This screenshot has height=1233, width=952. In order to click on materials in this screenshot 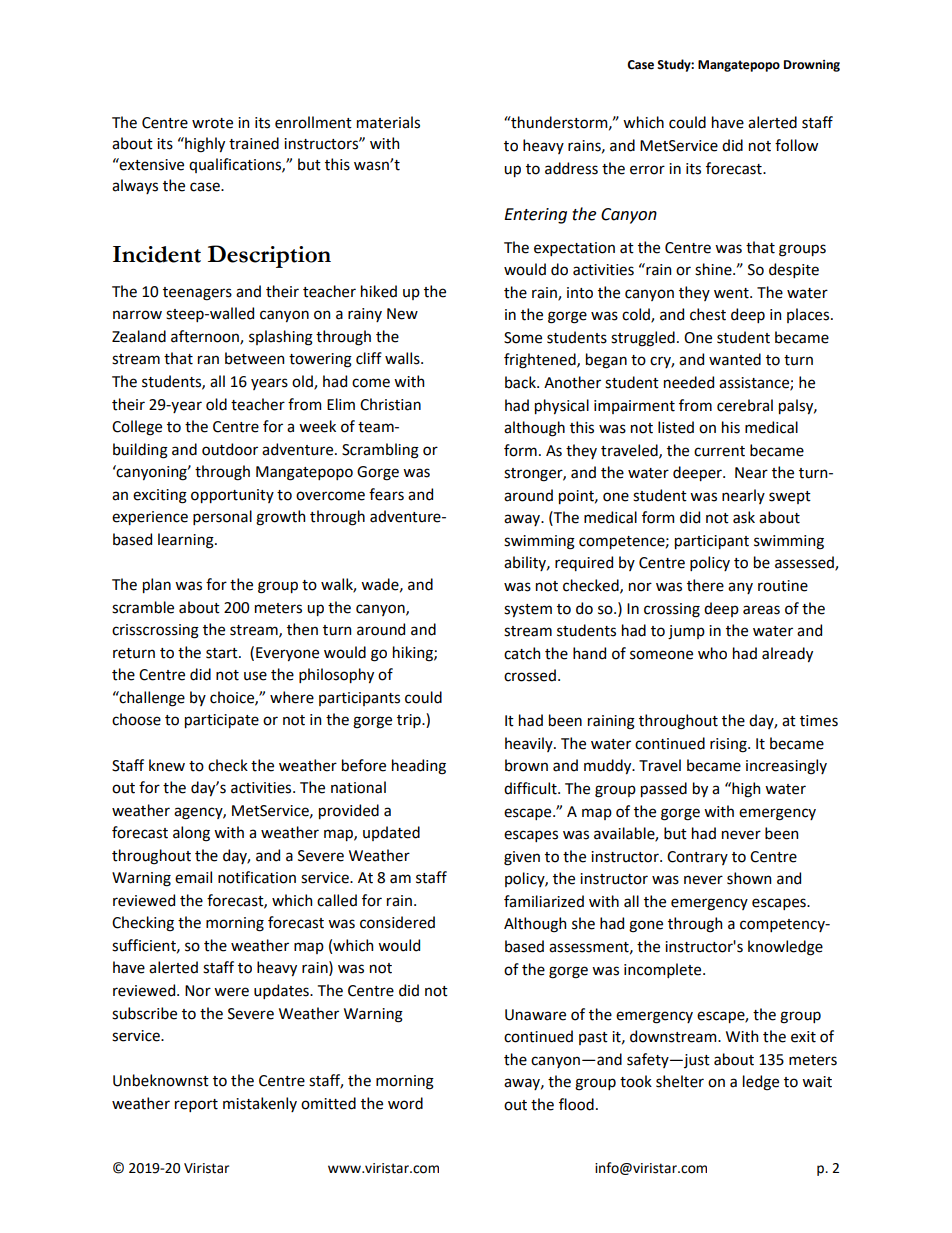, I will do `click(388, 122)`.
